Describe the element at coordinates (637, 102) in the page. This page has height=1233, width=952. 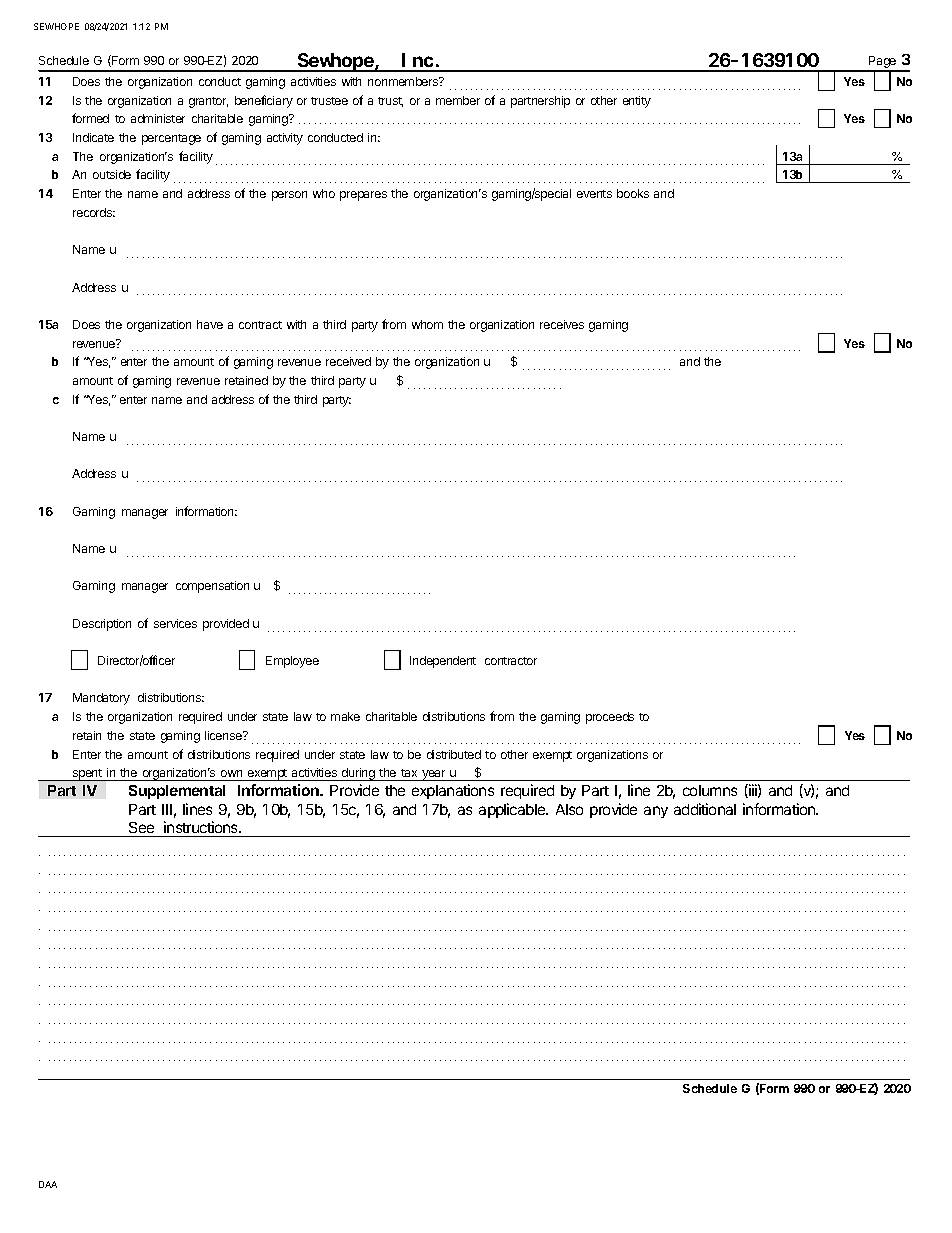
I see `entity` at that location.
